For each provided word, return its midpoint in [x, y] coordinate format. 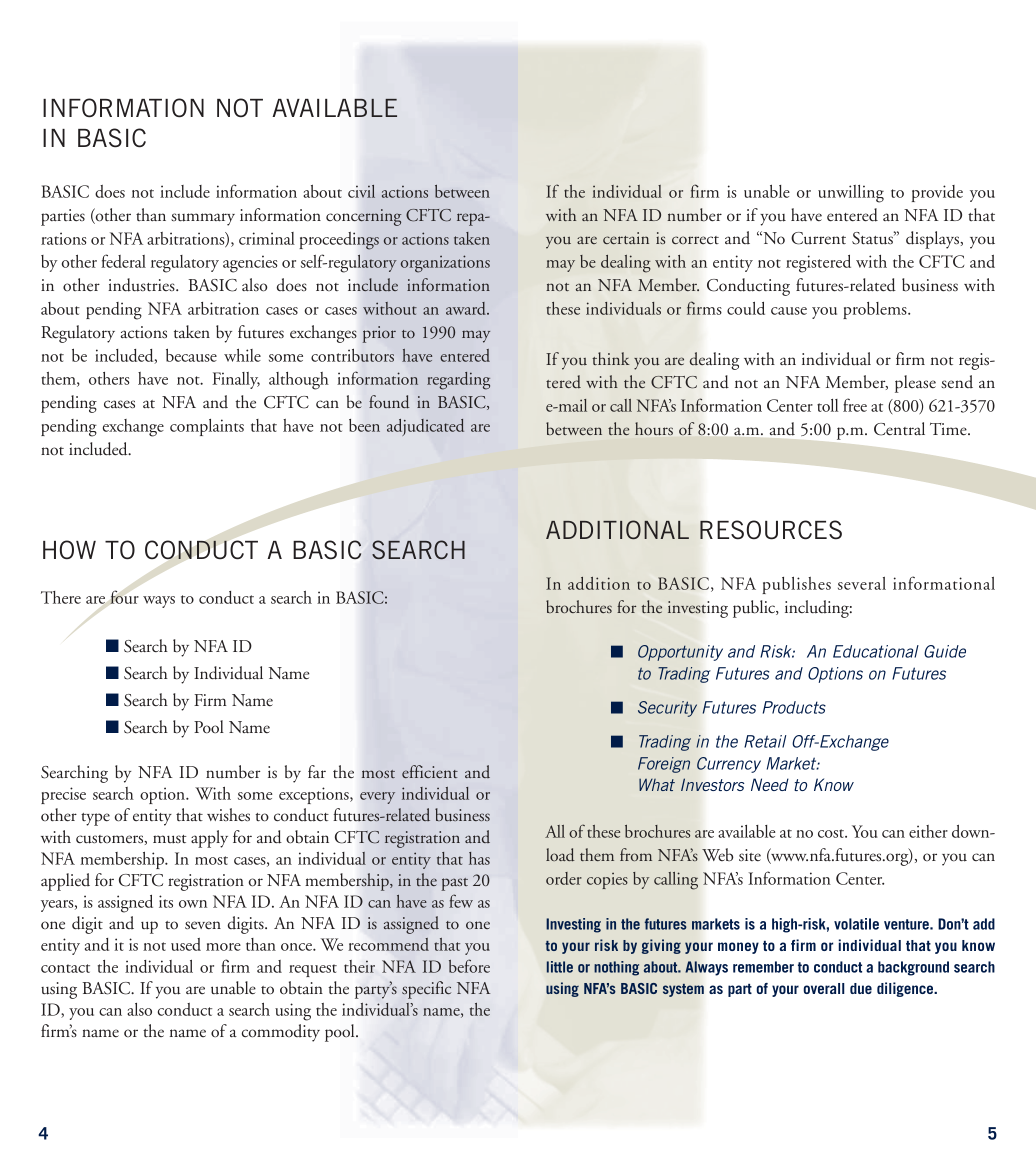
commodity [281, 1033]
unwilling [851, 194]
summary [203, 219]
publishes [796, 585]
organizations [445, 264]
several [862, 583]
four [124, 597]
